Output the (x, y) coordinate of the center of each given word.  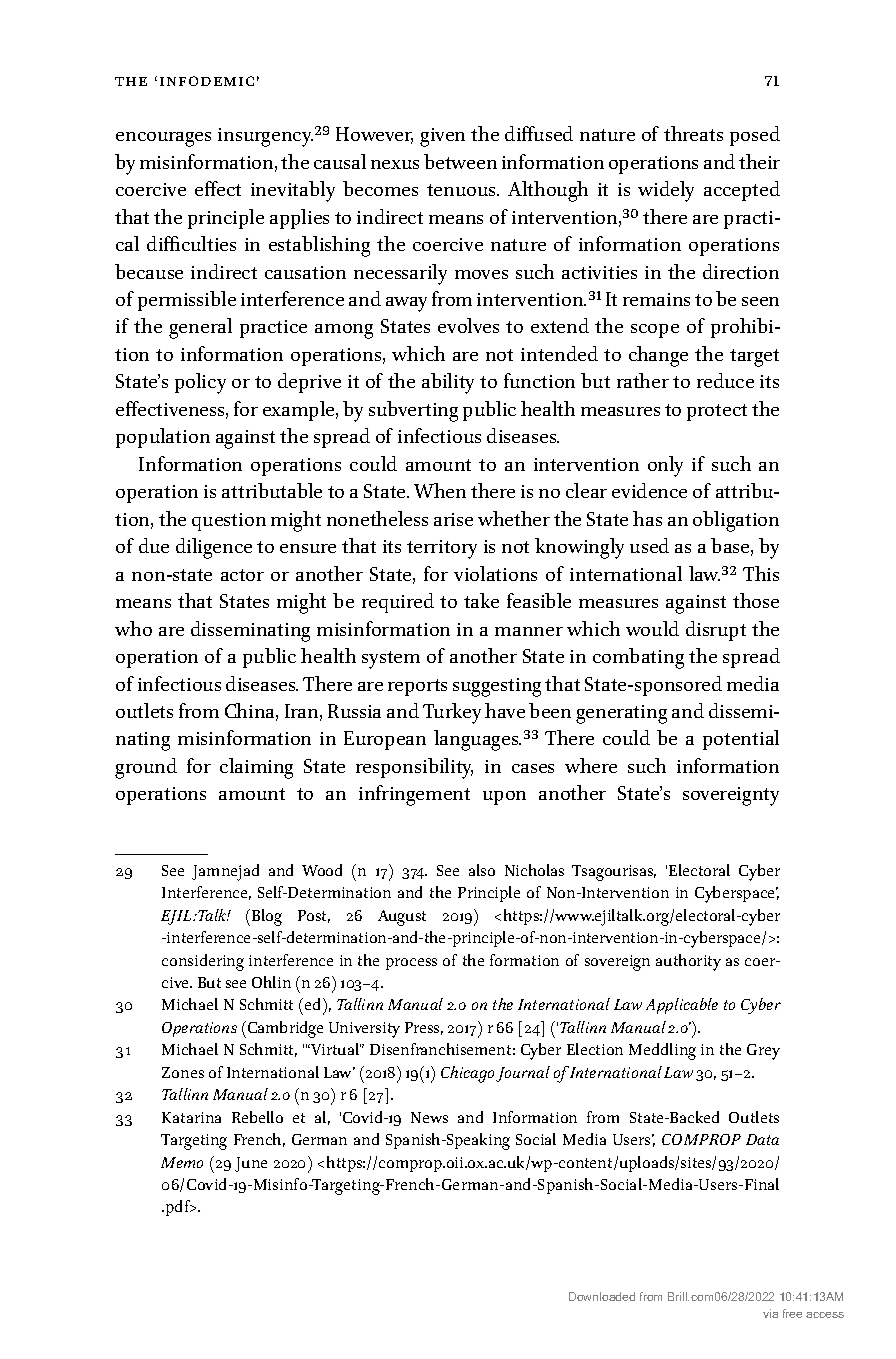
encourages (163, 139)
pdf (178, 1208)
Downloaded (602, 1296)
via (770, 1313)
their (759, 161)
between (460, 161)
